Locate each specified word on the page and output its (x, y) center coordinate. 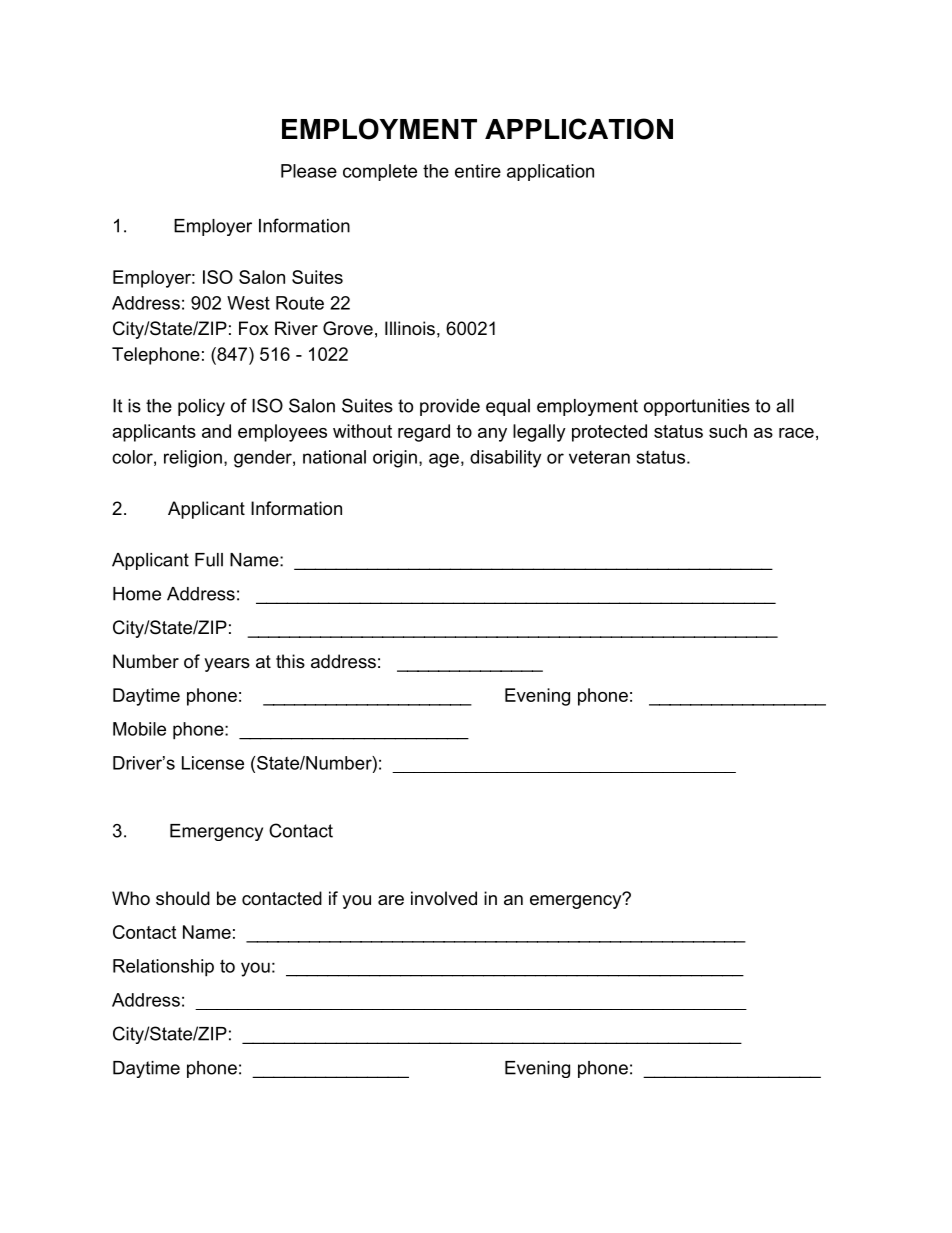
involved (444, 898)
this (290, 661)
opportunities (697, 407)
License (213, 763)
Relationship (163, 968)
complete (380, 172)
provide (450, 407)
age (444, 460)
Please (309, 171)
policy (201, 407)
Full (209, 560)
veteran (599, 457)
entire (478, 171)
